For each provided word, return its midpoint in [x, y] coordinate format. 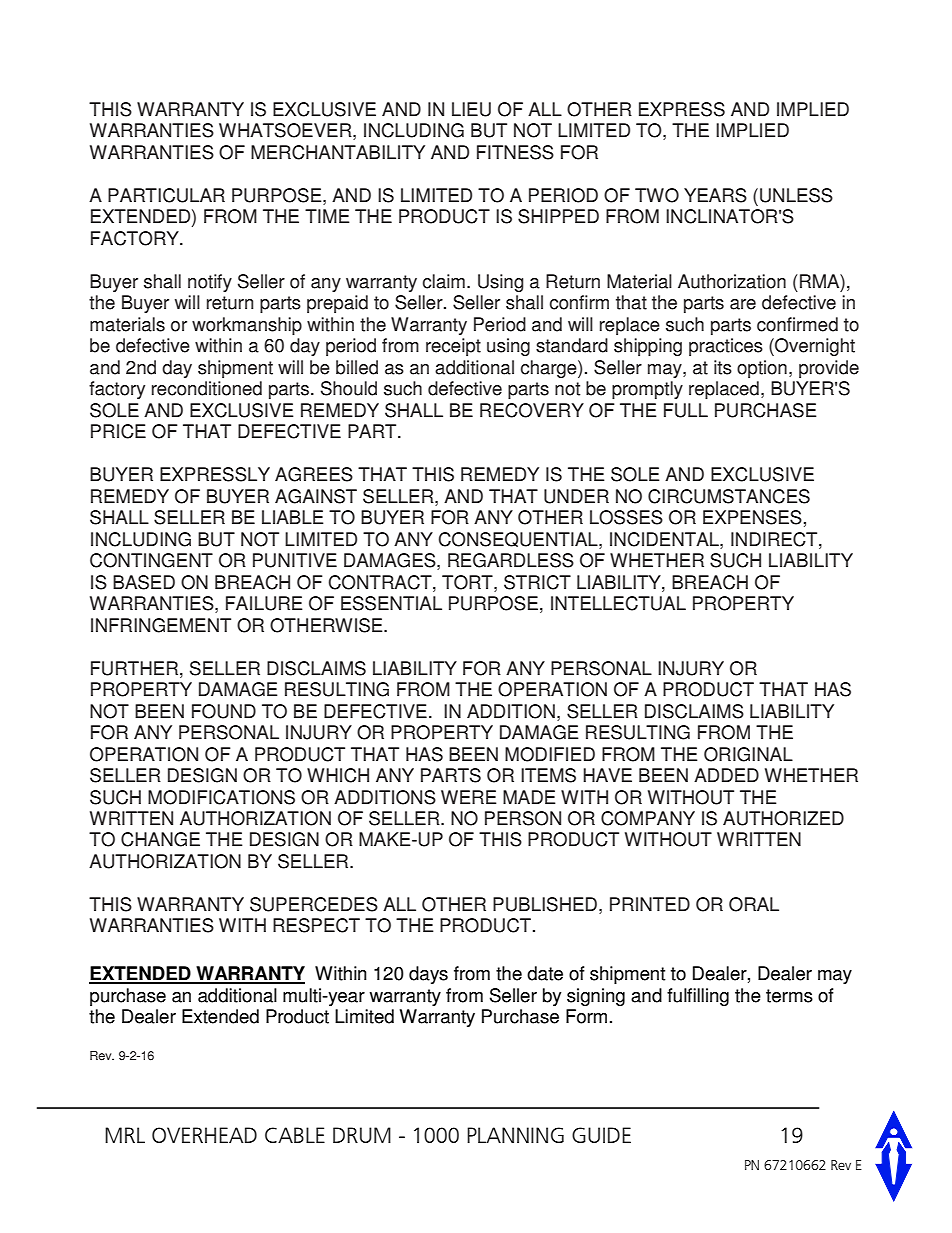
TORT [468, 583]
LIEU [471, 109]
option [762, 369]
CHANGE [160, 839]
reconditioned [207, 388]
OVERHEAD [204, 1135]
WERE [468, 797]
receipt [453, 347]
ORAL [754, 904]
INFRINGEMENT [161, 625]
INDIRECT [775, 540]
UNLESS [796, 195]
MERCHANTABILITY [338, 152]
